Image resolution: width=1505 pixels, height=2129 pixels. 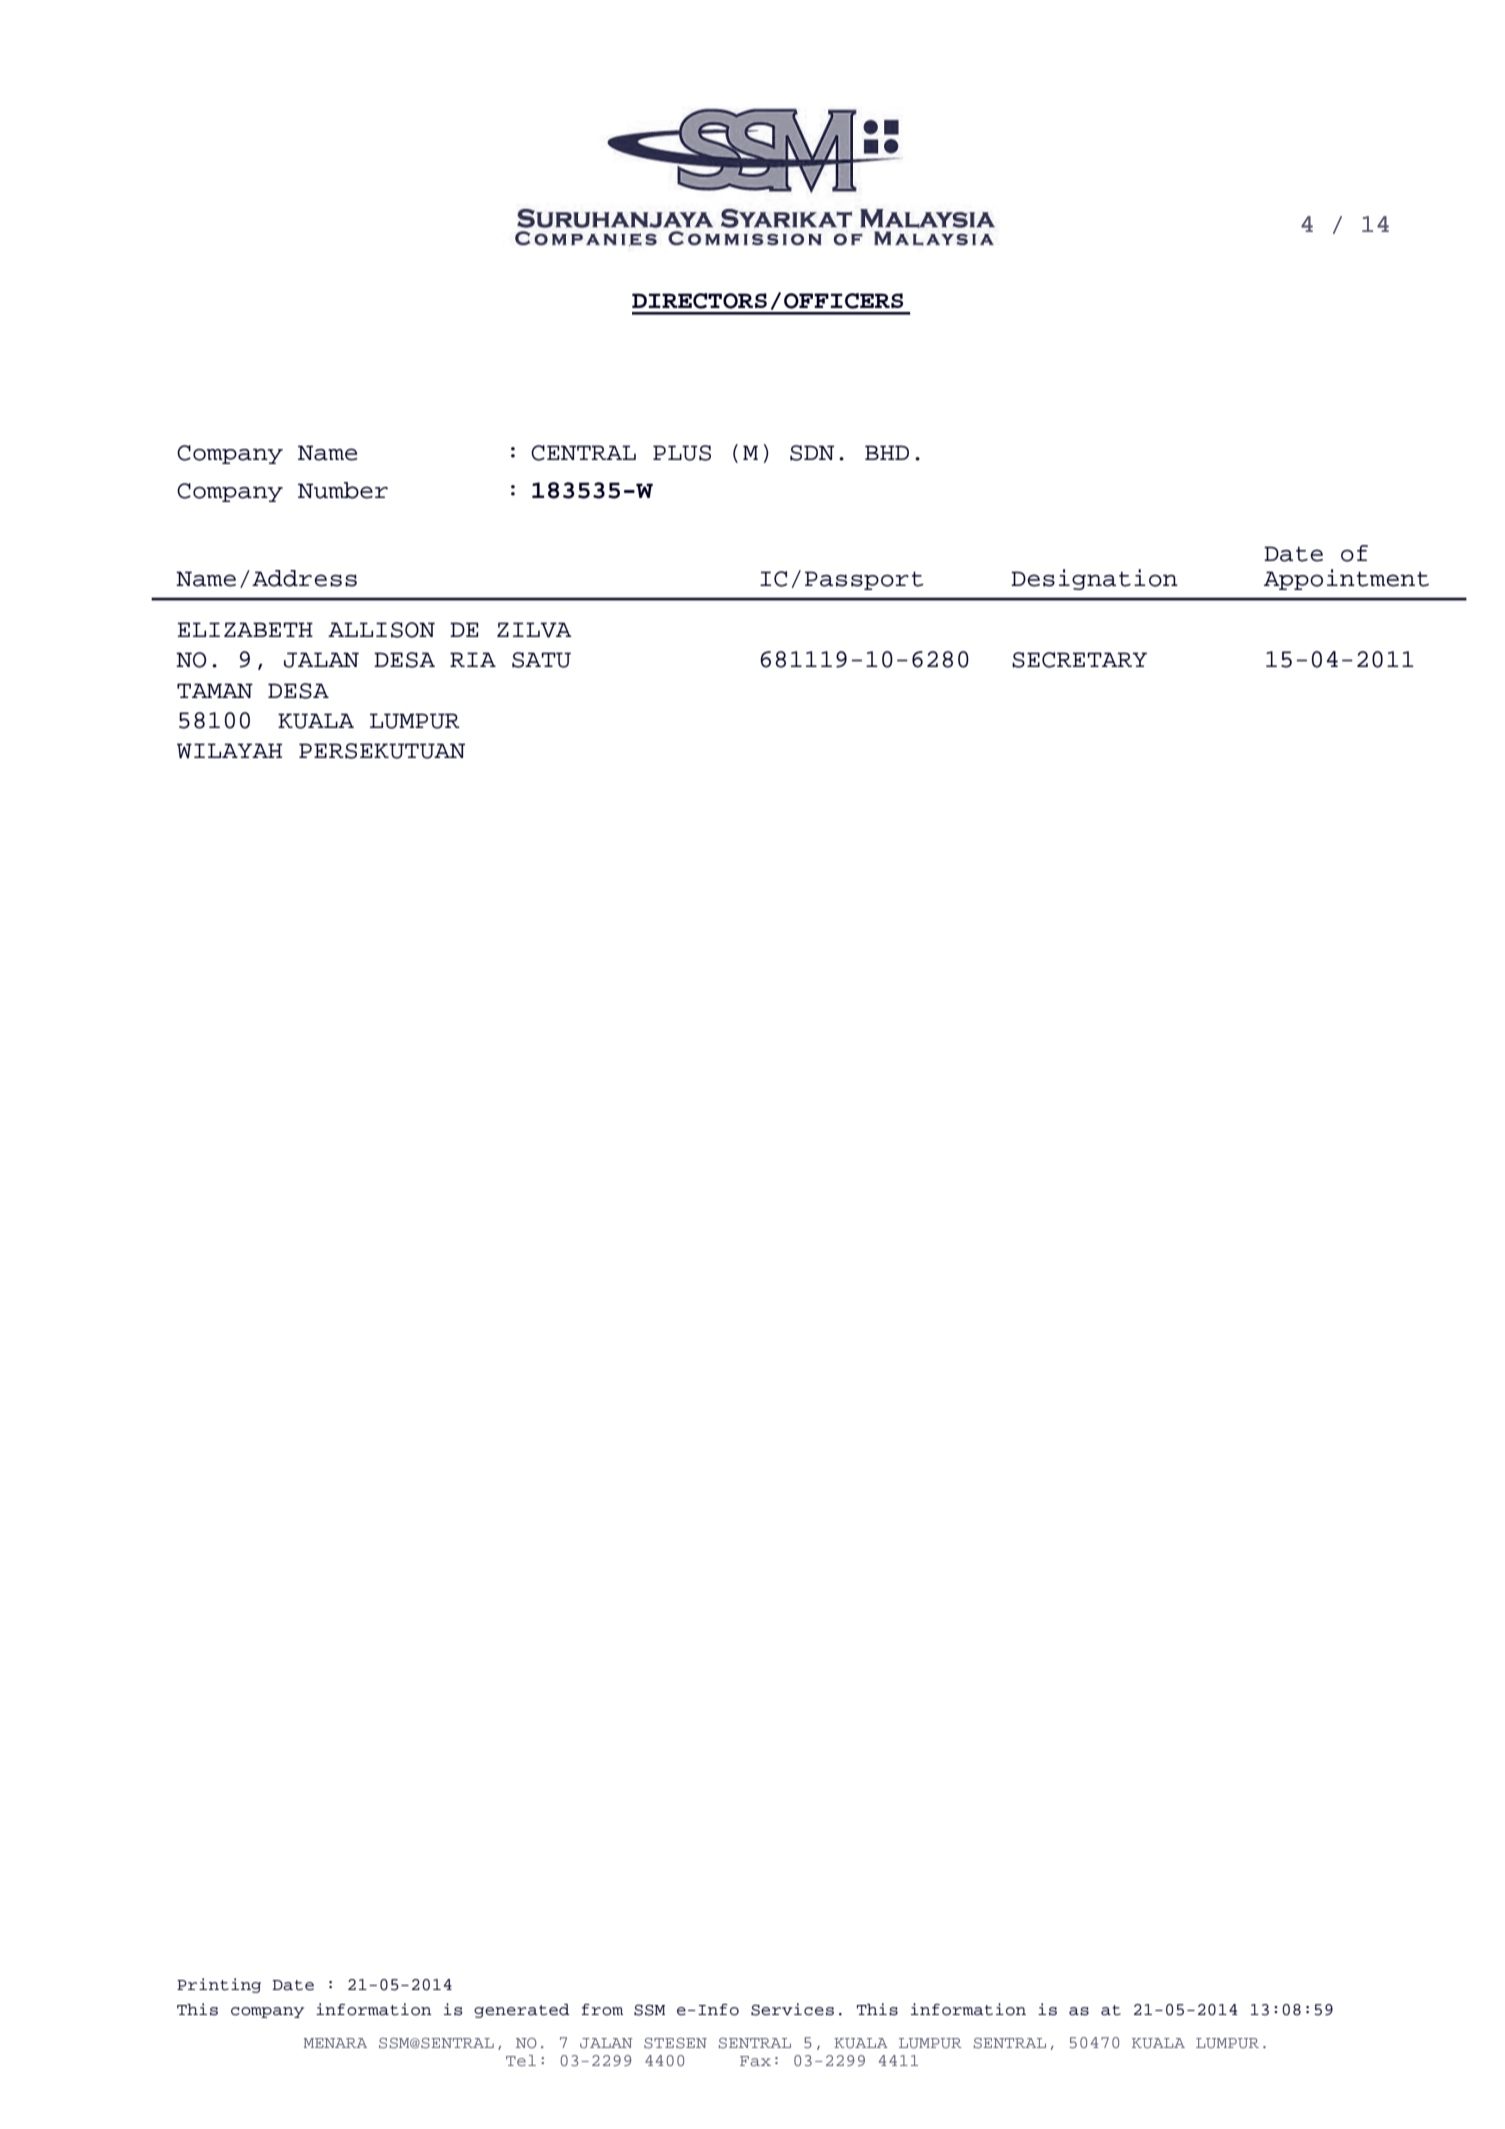 I want to click on SECRETARY, so click(x=1079, y=660).
